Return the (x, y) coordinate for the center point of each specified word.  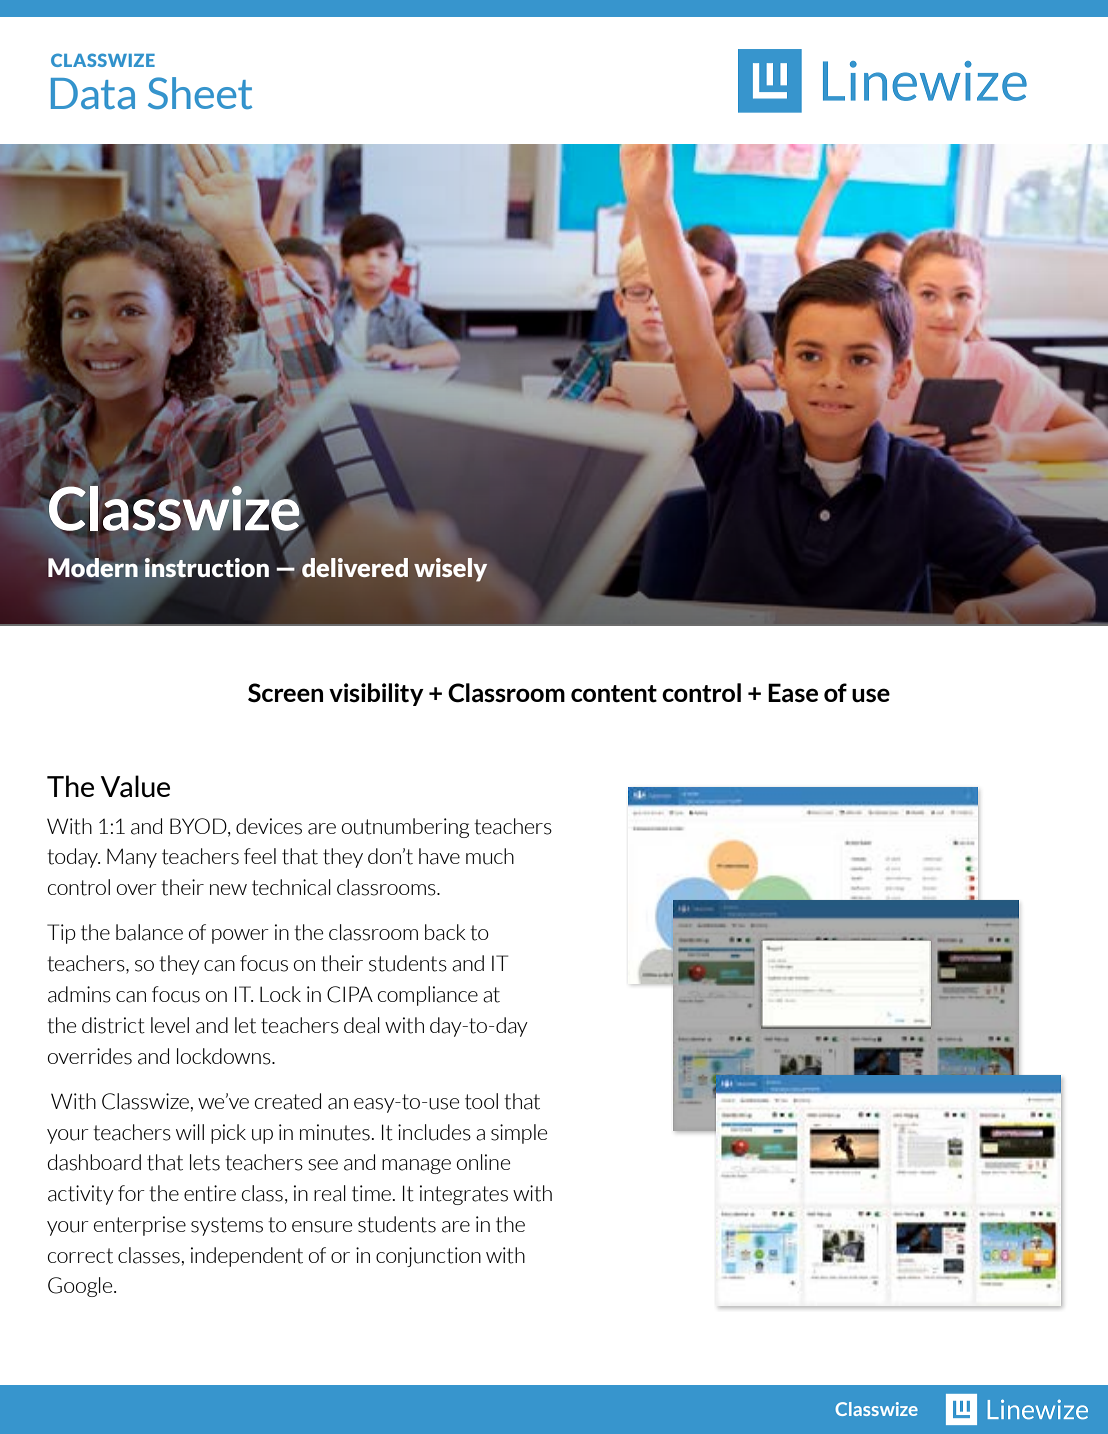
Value (135, 786)
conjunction (428, 1257)
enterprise (140, 1226)
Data (93, 93)
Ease (793, 693)
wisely (450, 570)
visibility (376, 694)
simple (519, 1134)
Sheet (200, 93)
